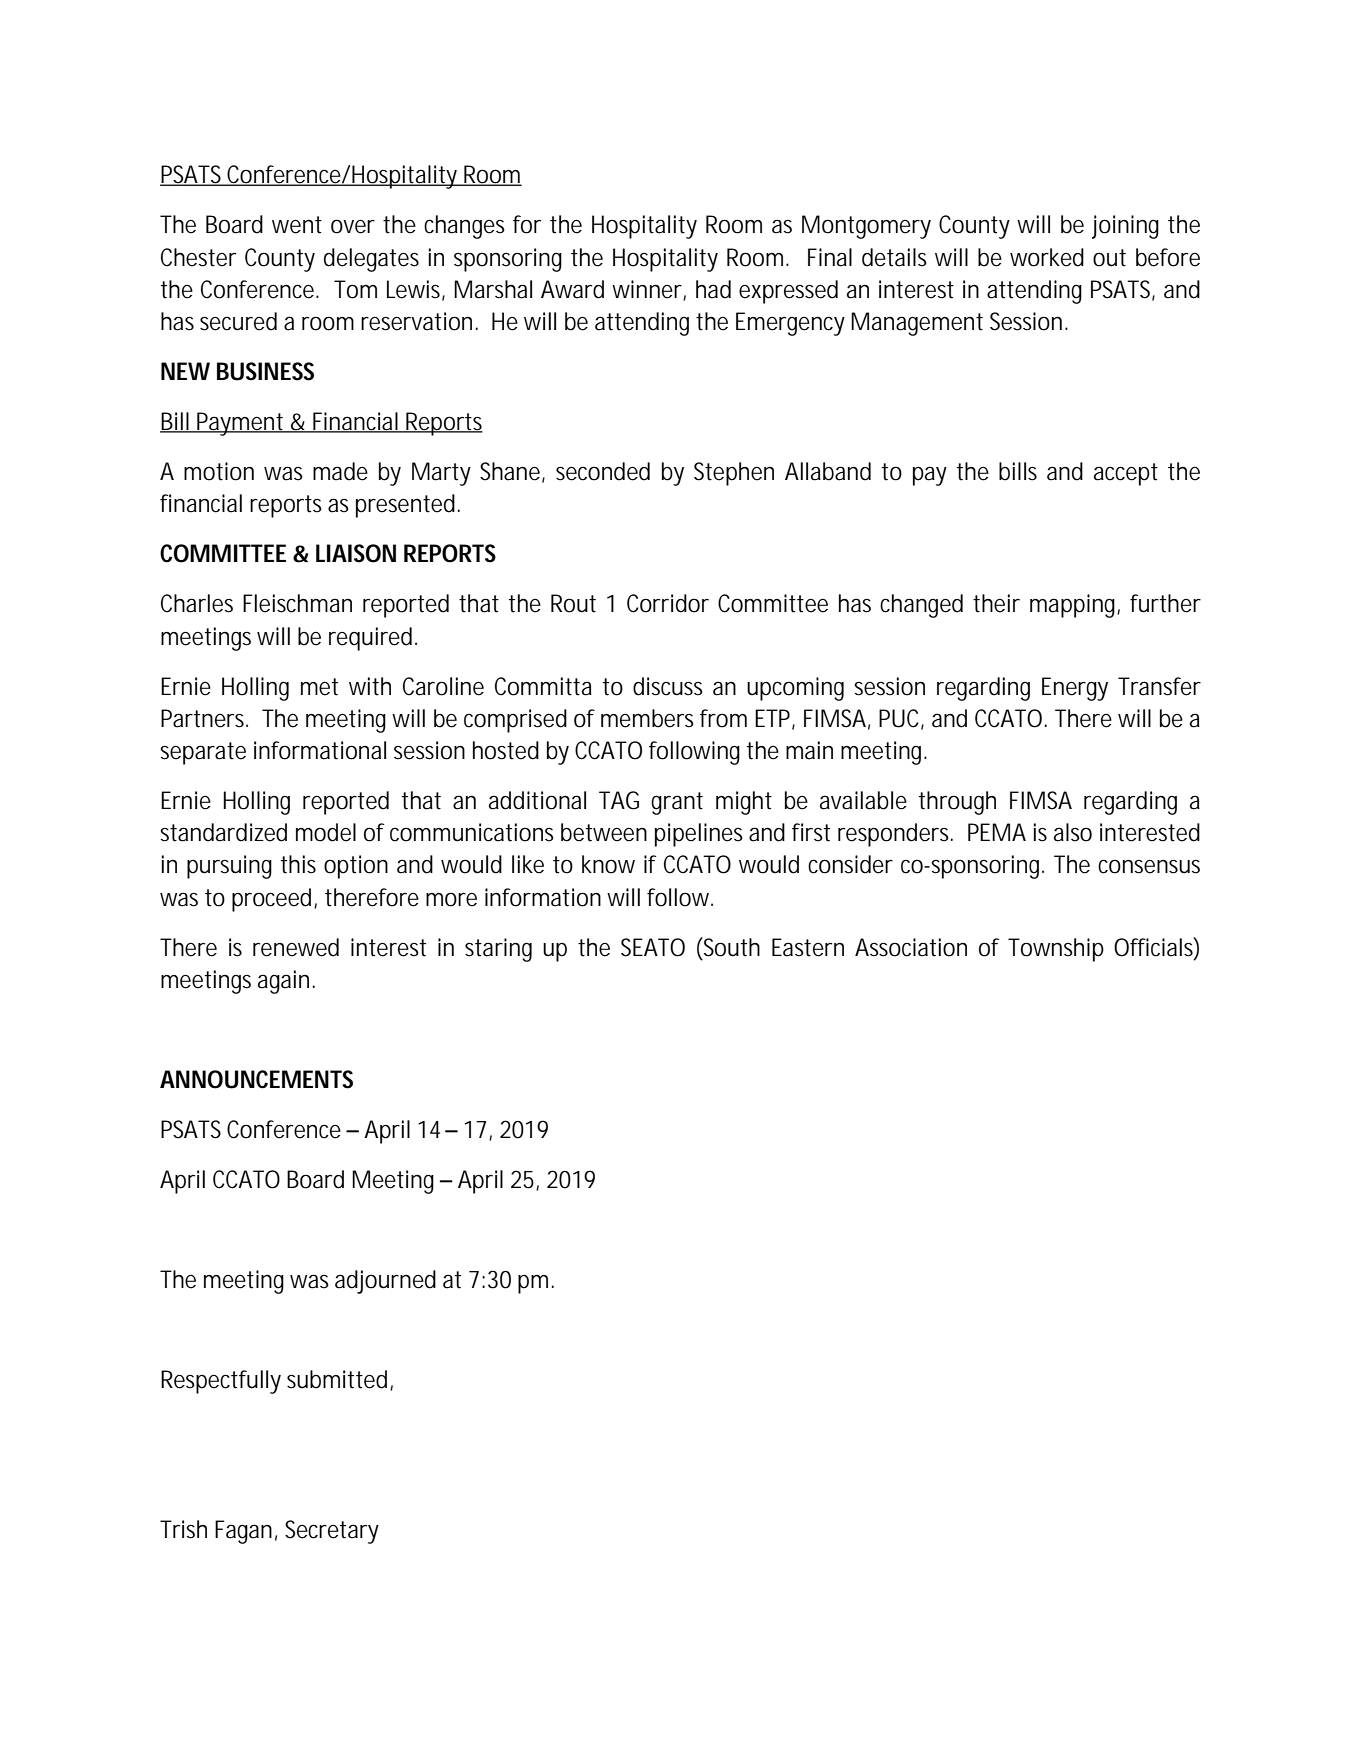 The width and height of the image is (1361, 1761). I want to click on submitted, so click(339, 1380).
